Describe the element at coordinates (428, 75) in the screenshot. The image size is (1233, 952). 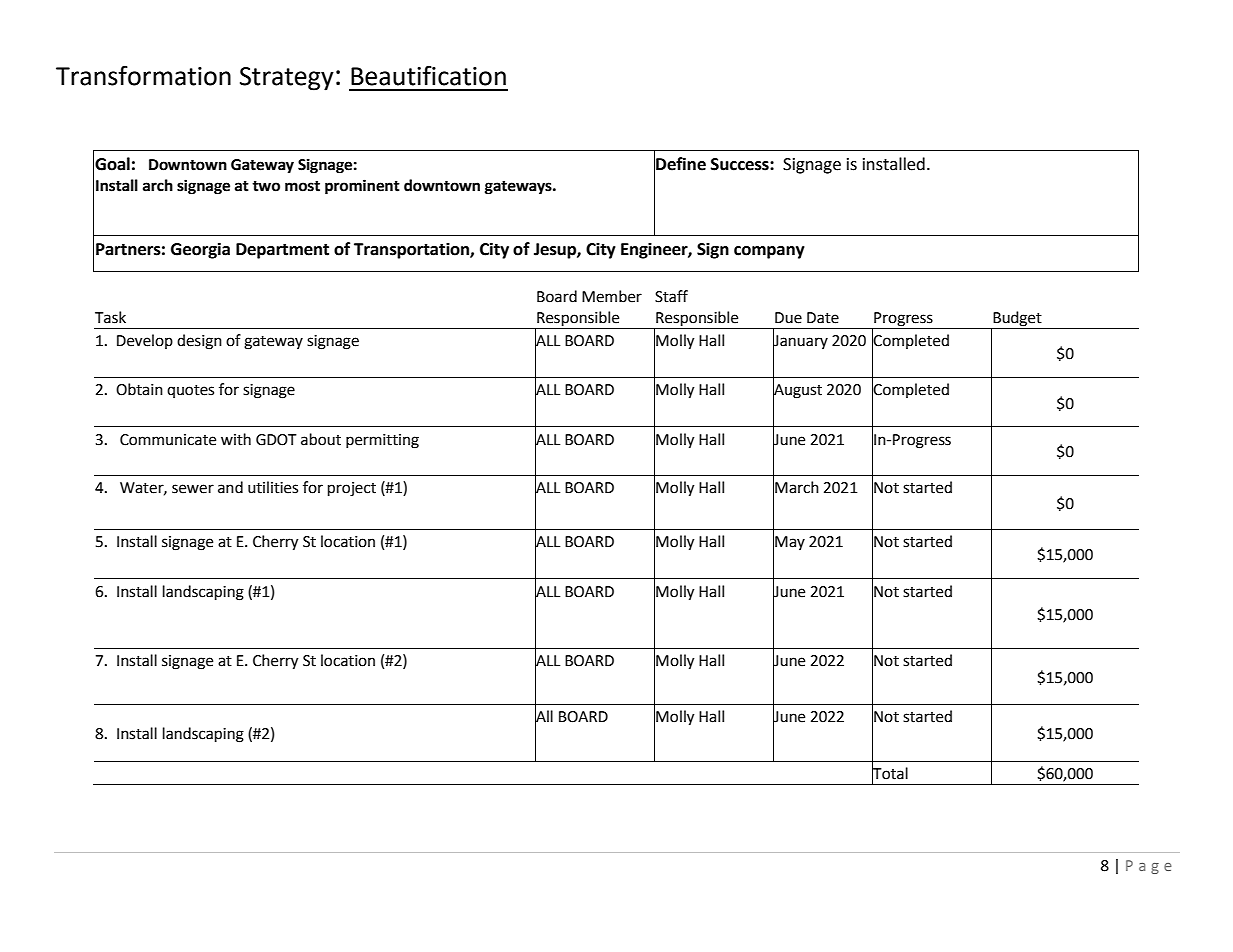
I see `Beautification` at that location.
